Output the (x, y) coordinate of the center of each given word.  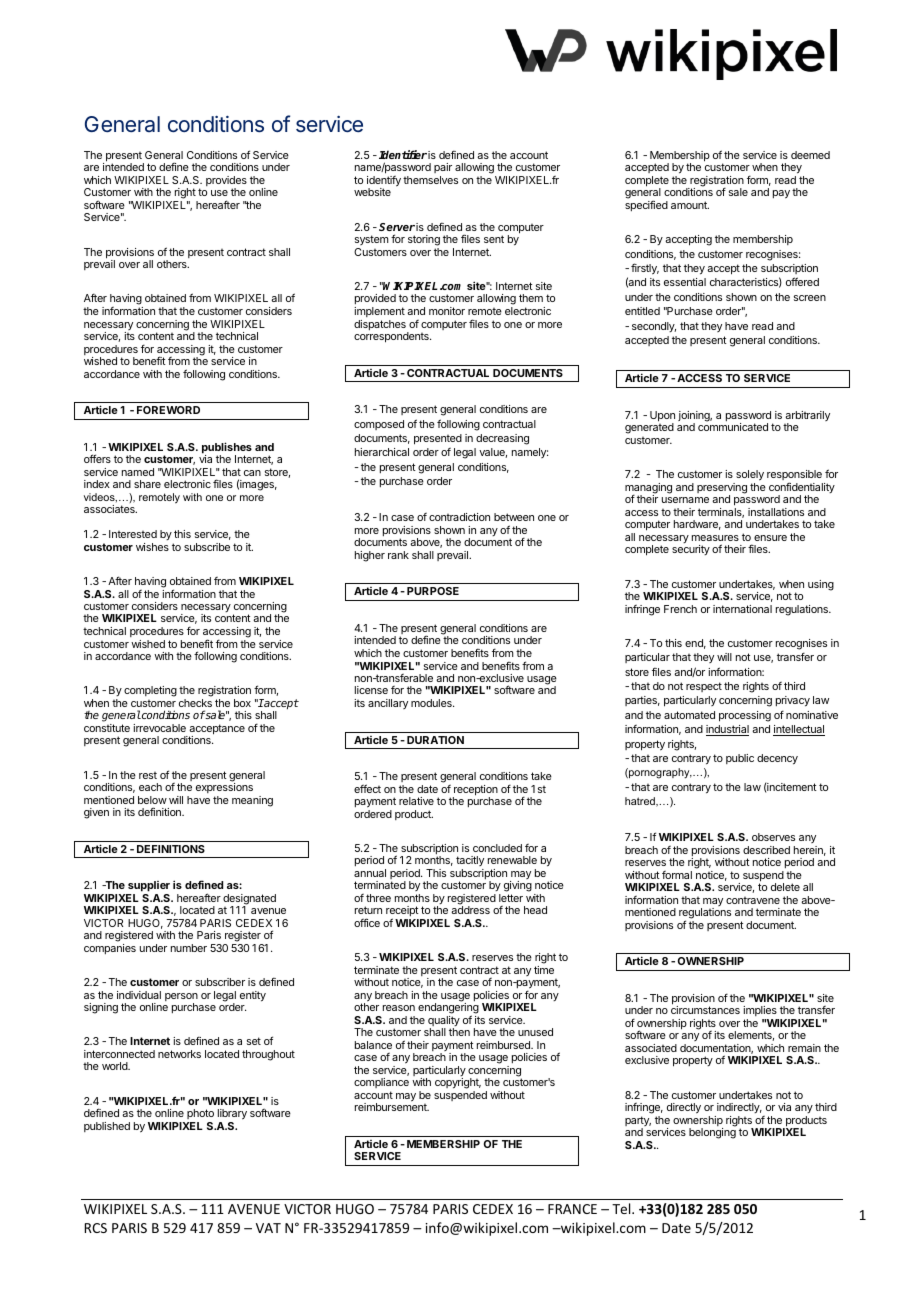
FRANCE (572, 1209)
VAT (268, 1228)
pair (443, 170)
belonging (712, 1132)
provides (226, 182)
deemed (810, 155)
